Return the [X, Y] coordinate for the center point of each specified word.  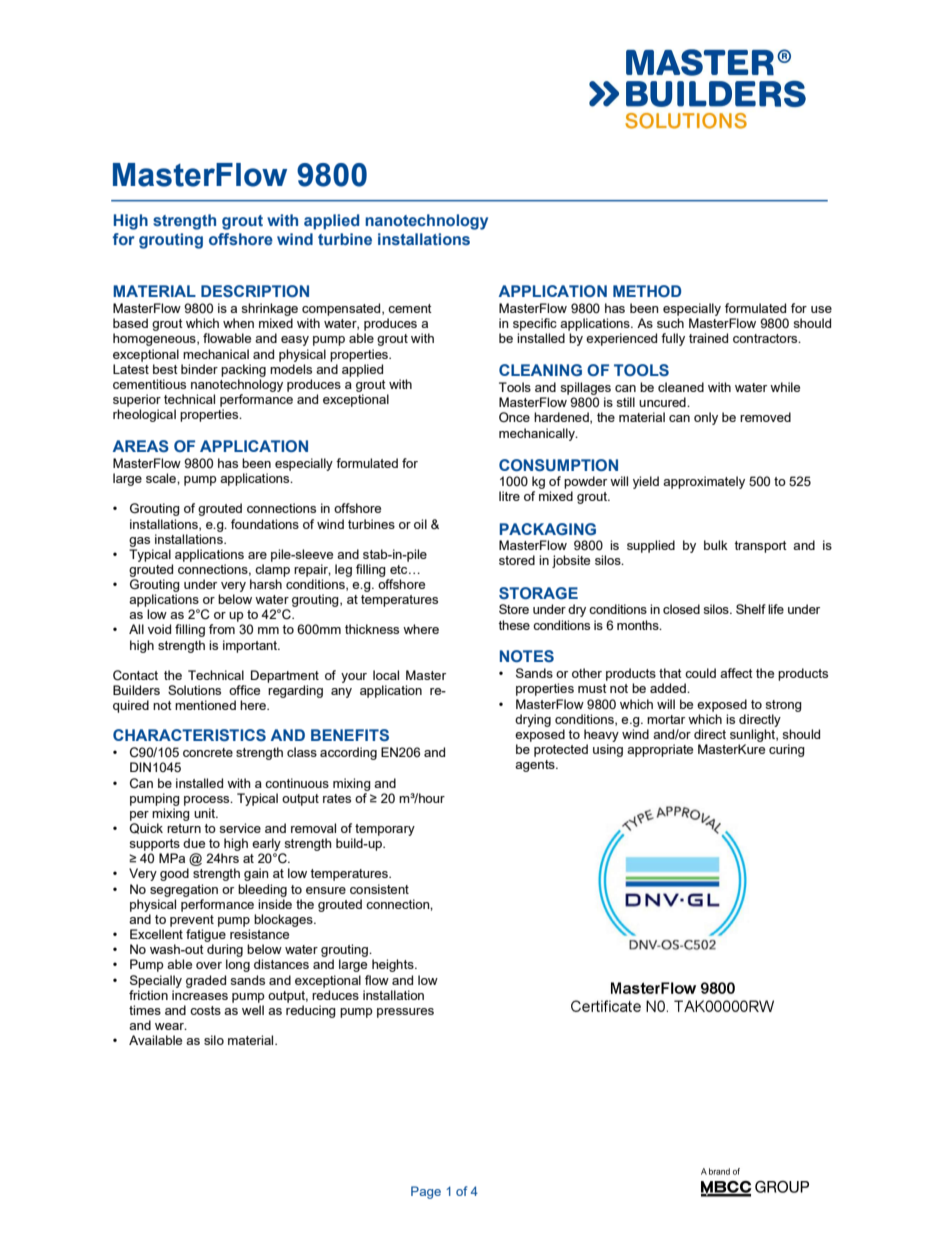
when [238, 323]
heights [394, 965]
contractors [766, 338]
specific [535, 324]
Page [426, 1192]
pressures [405, 1013]
